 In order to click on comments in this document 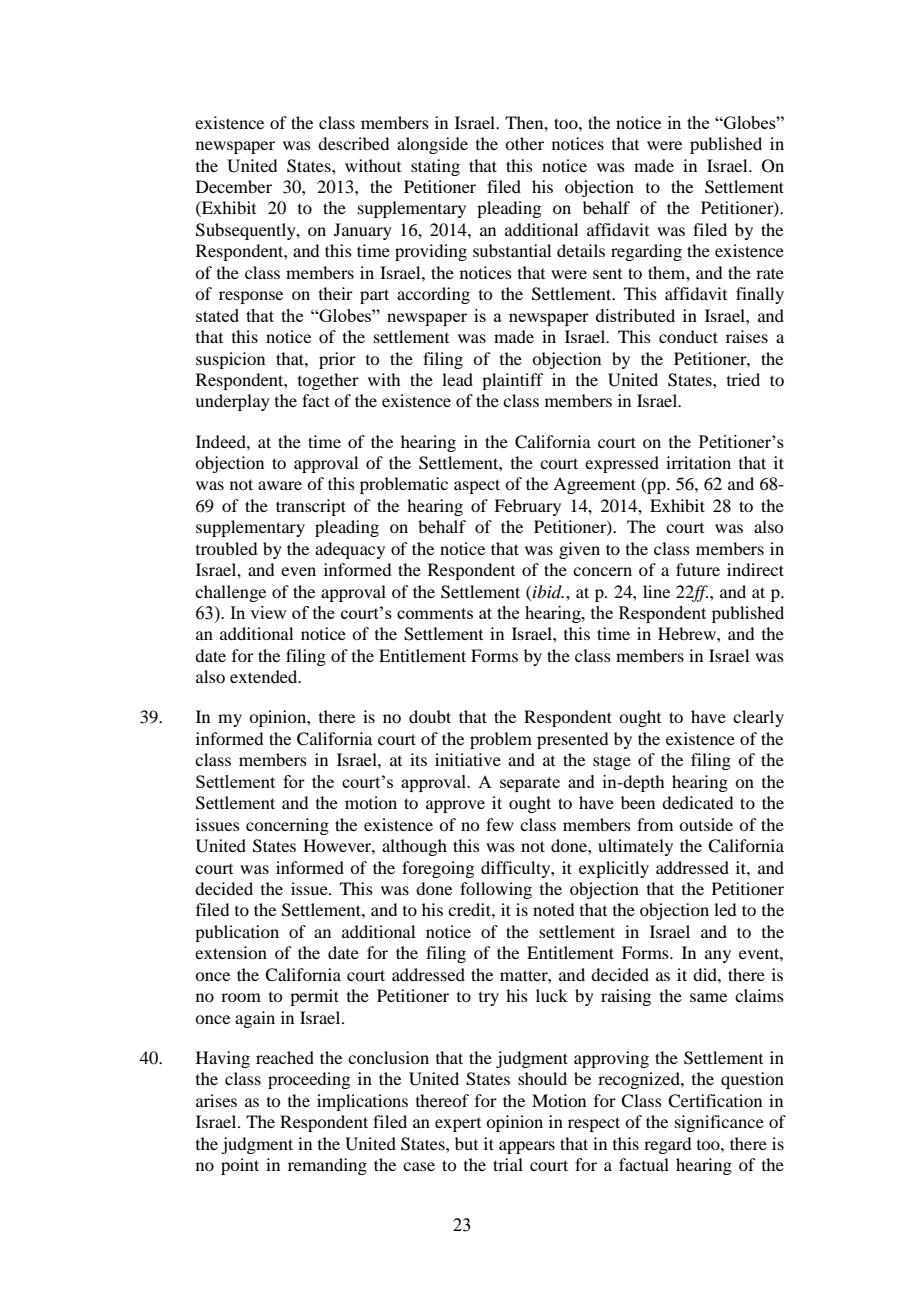, I will do `click(435, 613)`.
